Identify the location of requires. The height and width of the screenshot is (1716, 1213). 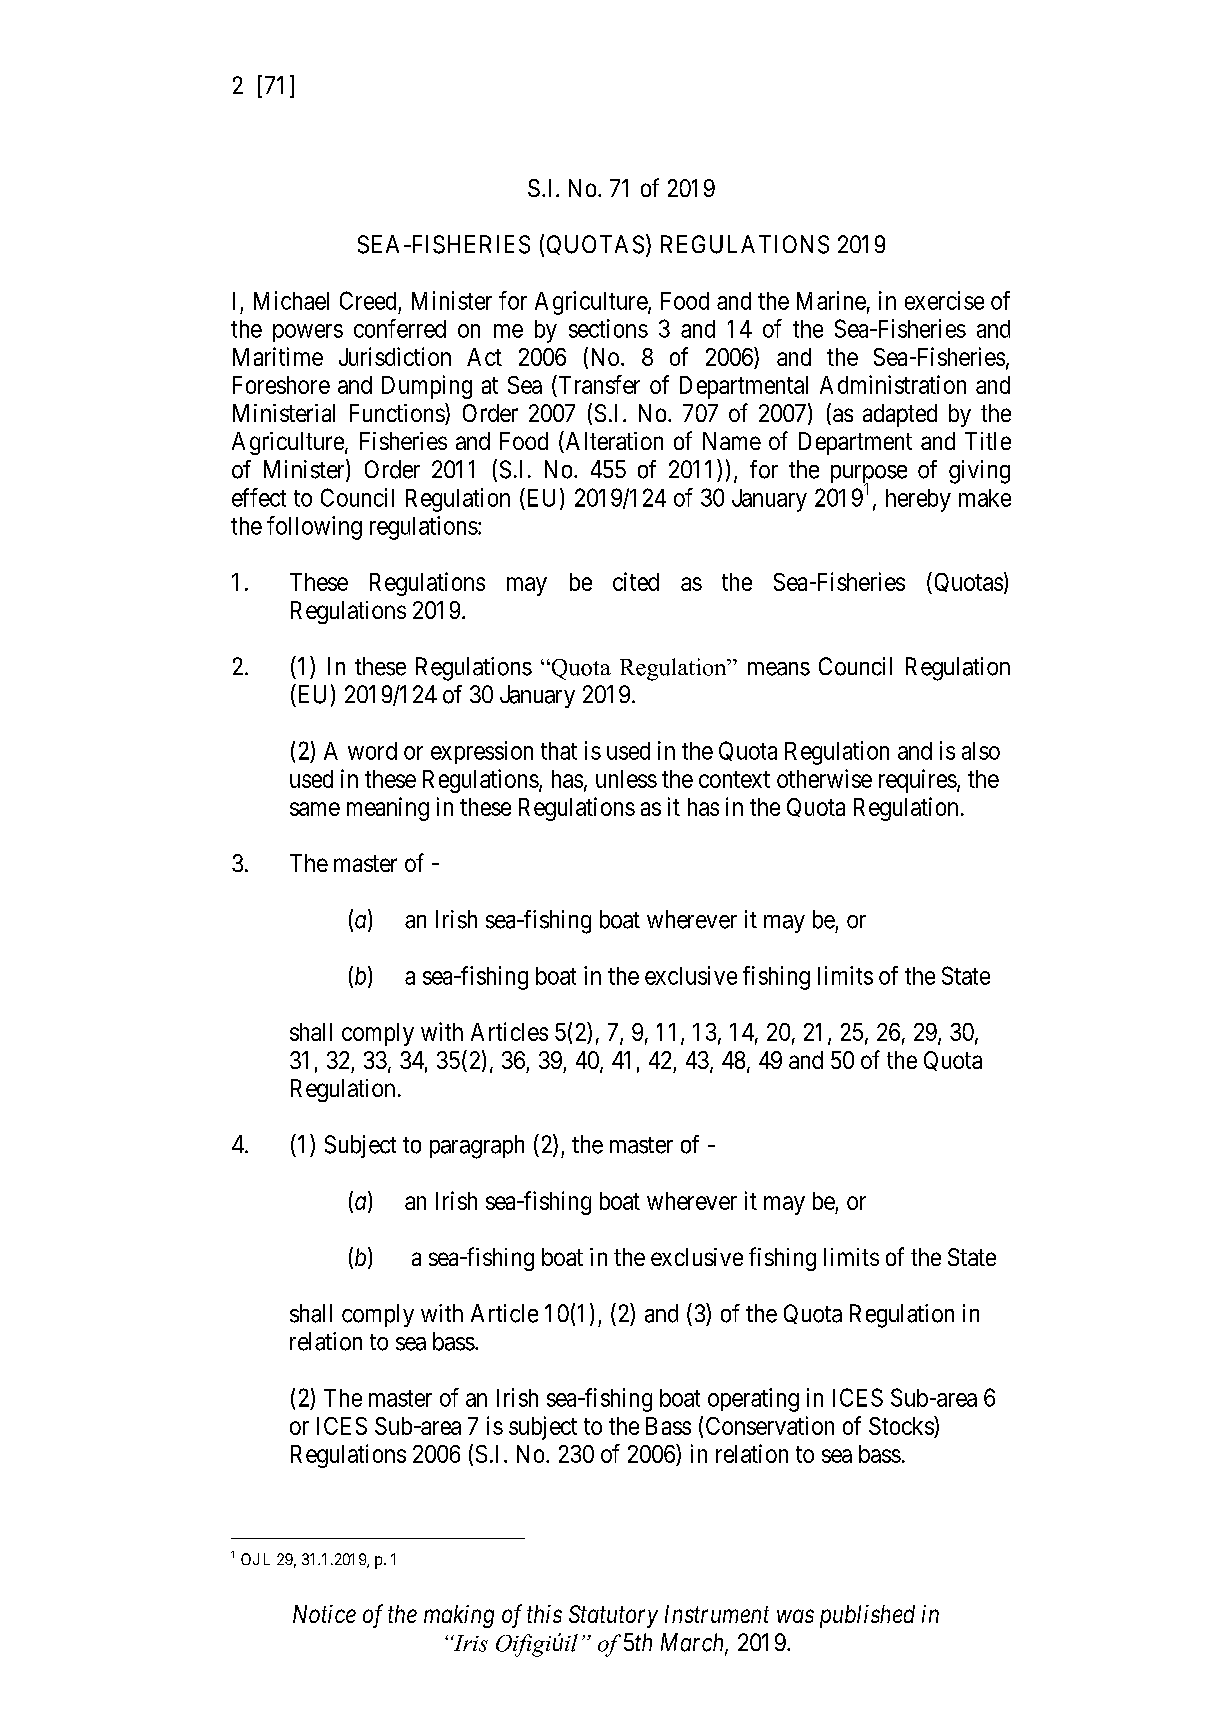
(918, 781).
